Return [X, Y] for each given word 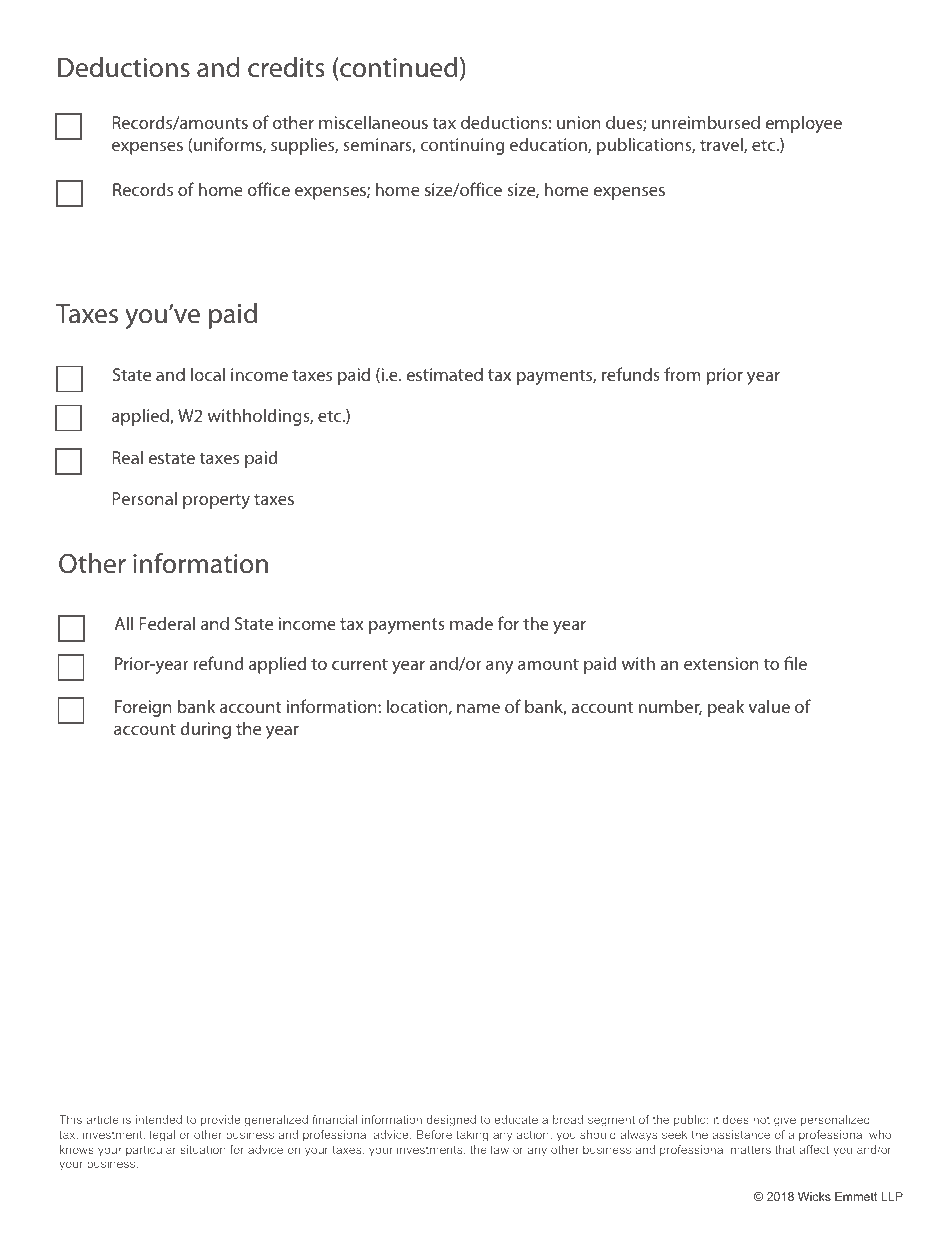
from [682, 374]
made [471, 623]
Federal [167, 623]
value [769, 706]
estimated [444, 374]
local [208, 374]
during [205, 730]
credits [286, 67]
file [795, 663]
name [478, 708]
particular [151, 1150]
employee [803, 124]
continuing [462, 146]
